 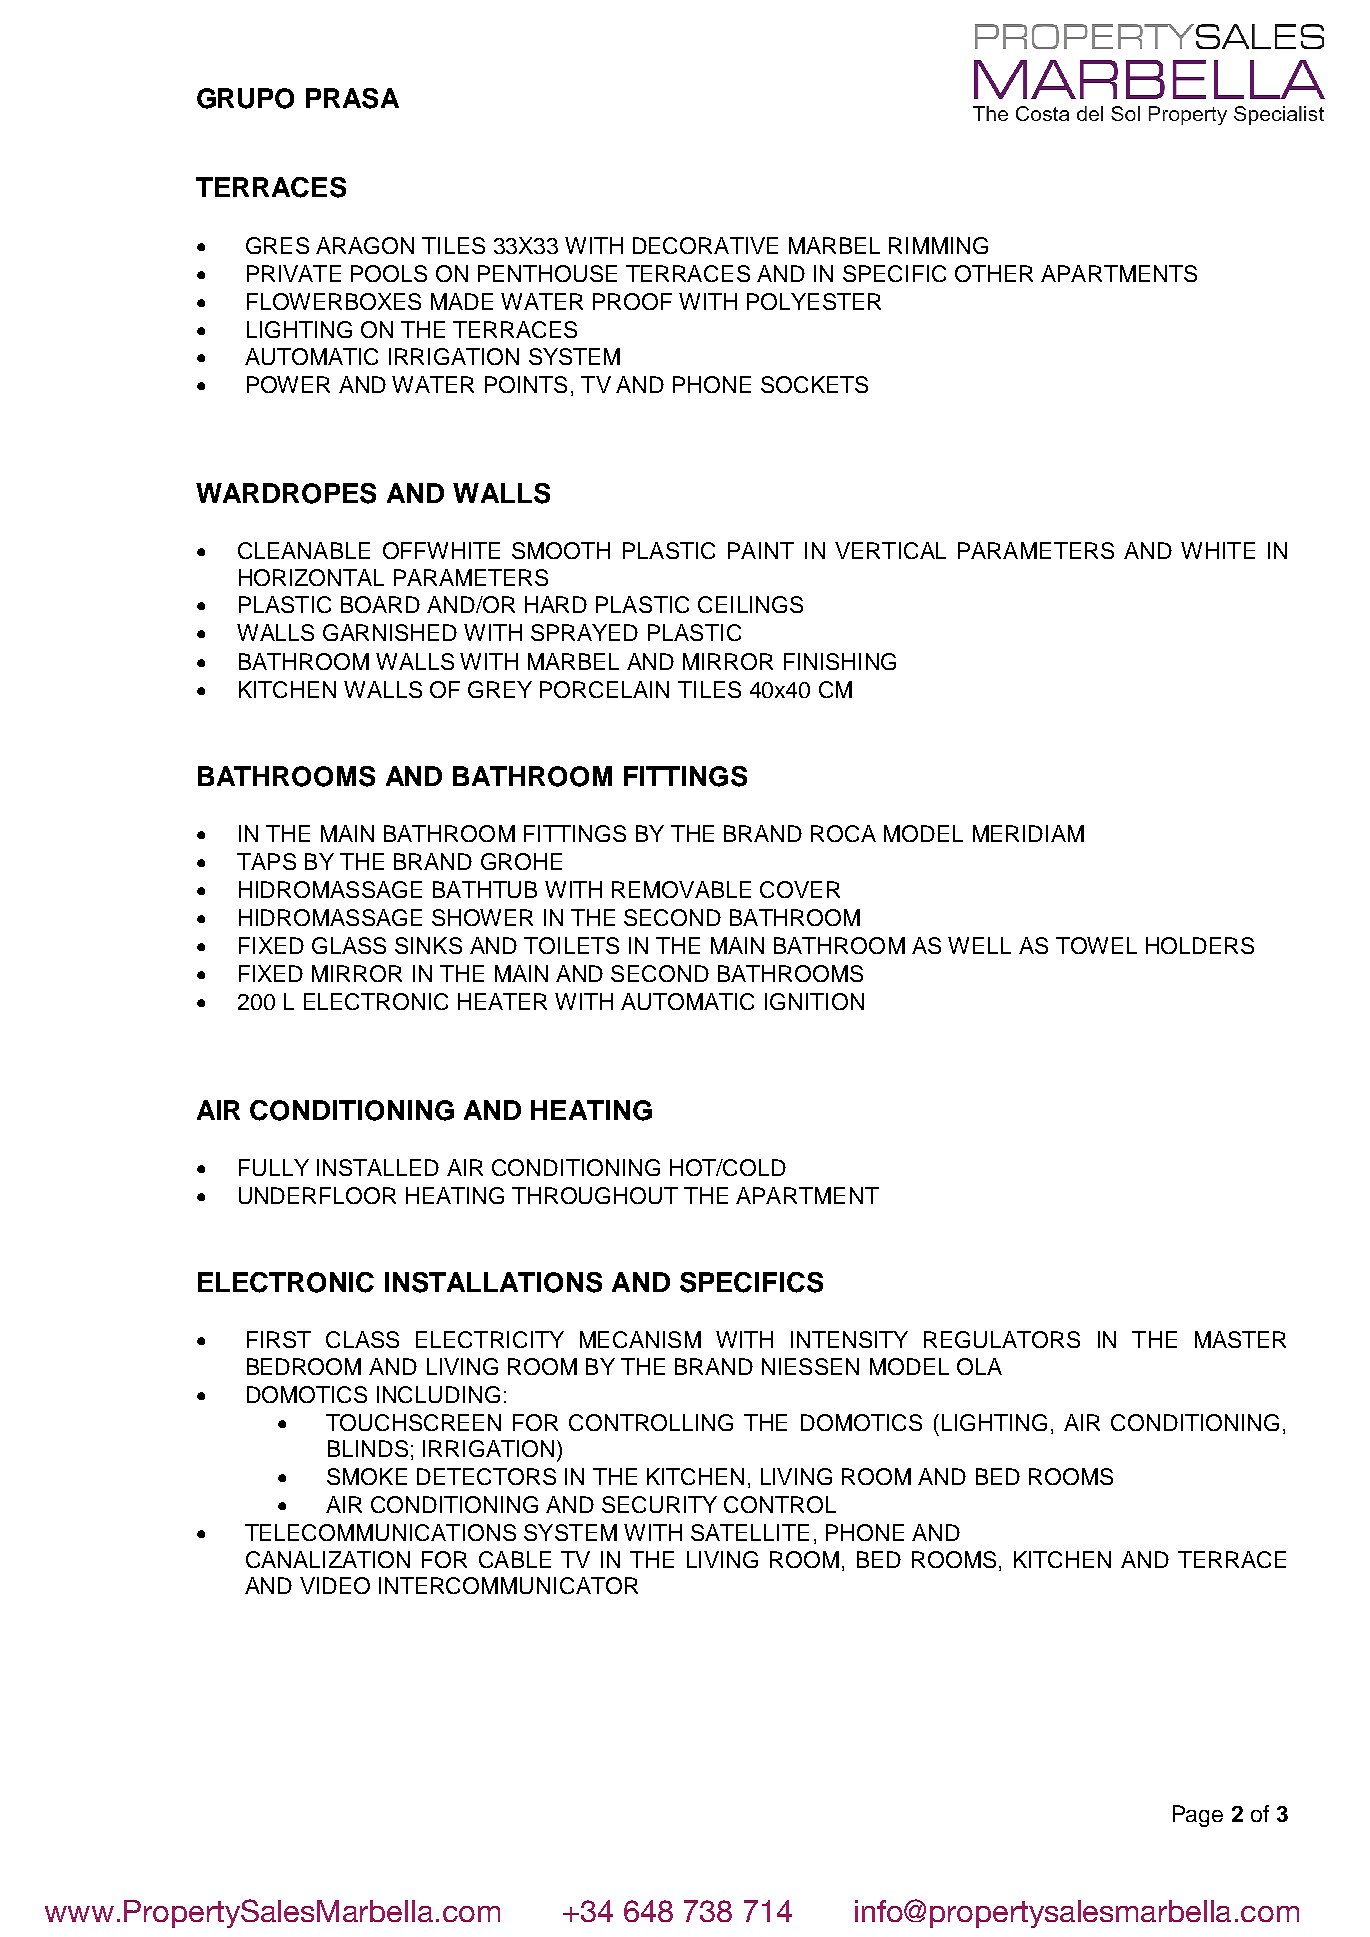 I want to click on Page, so click(x=1198, y=1816).
